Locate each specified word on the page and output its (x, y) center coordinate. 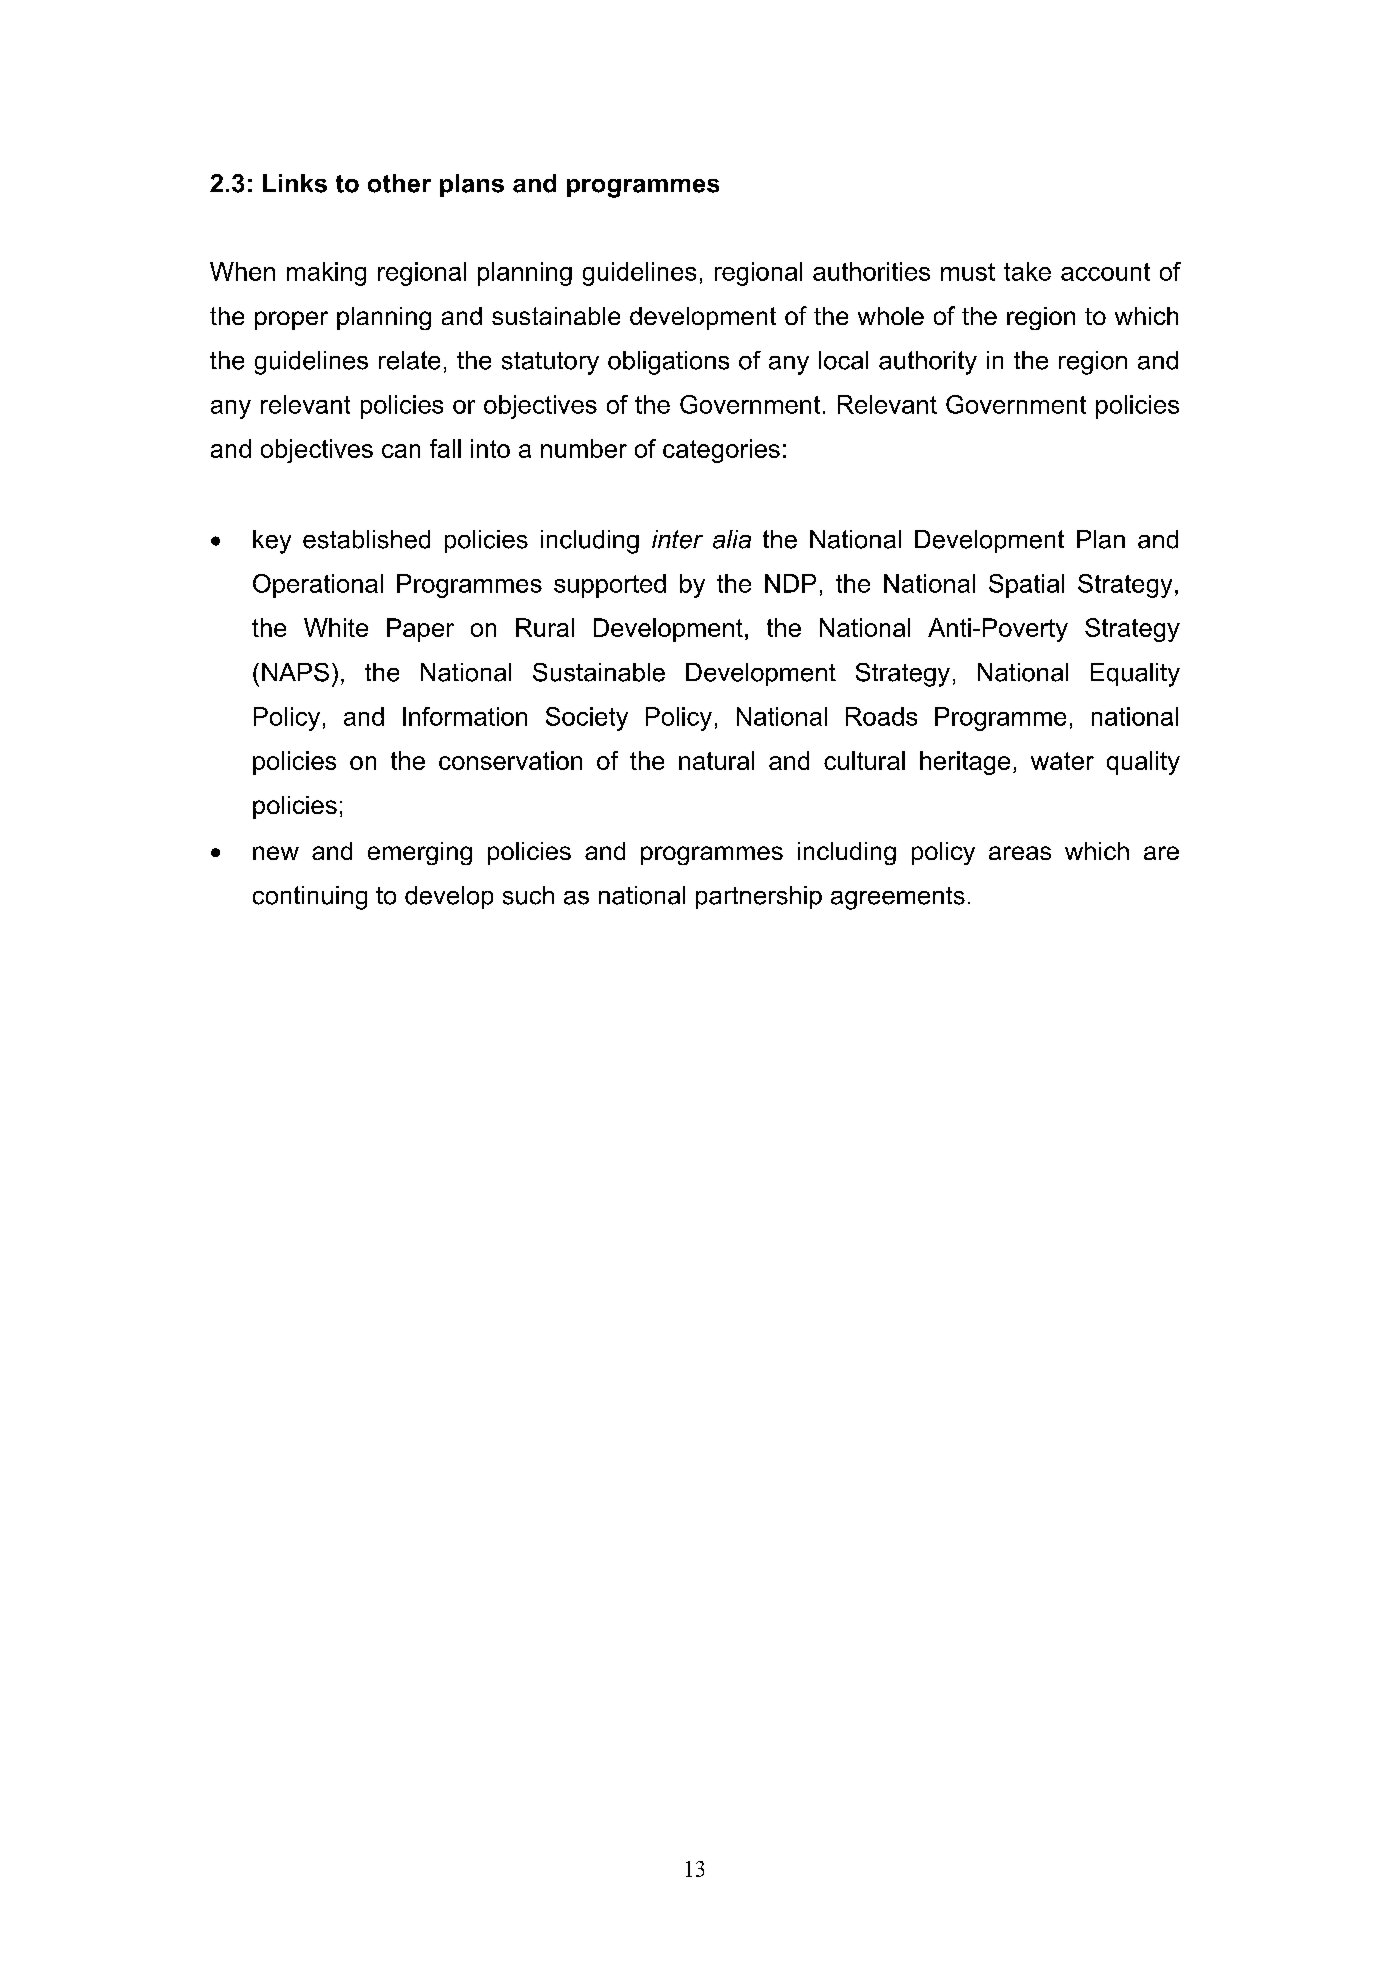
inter (677, 539)
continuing (310, 898)
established (366, 539)
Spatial (1026, 586)
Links (295, 183)
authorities (871, 271)
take (1027, 271)
